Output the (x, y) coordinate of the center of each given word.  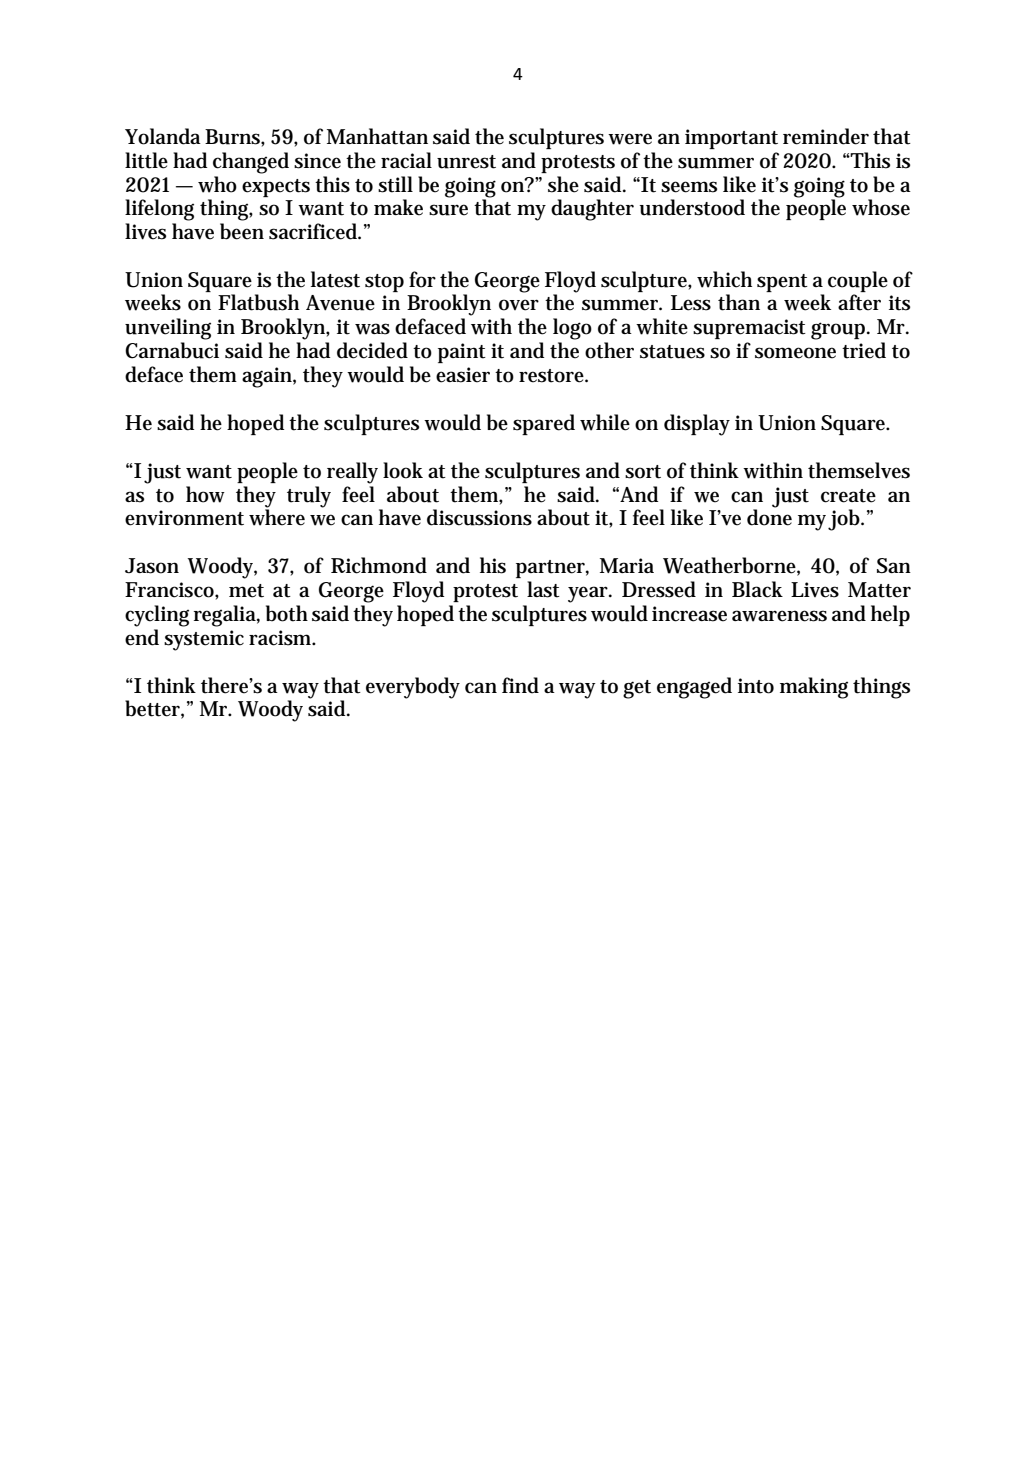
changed (251, 163)
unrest (466, 162)
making (814, 688)
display (697, 425)
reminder (826, 136)
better (154, 709)
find (520, 685)
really (352, 473)
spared (544, 424)
